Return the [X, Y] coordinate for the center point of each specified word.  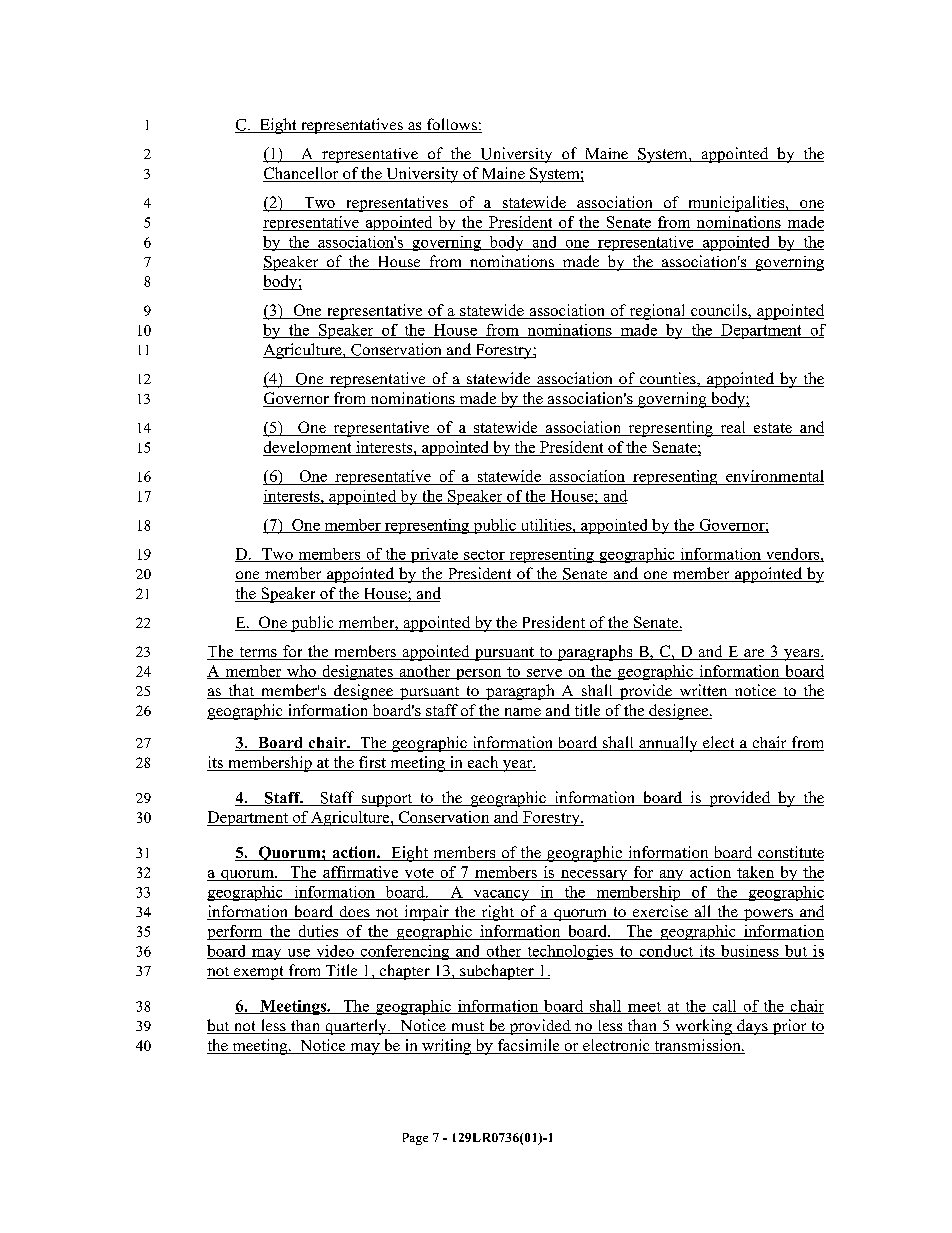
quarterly [356, 1027]
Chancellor [302, 174]
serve [544, 674]
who [301, 672]
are [754, 654]
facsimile [528, 1046]
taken [755, 872]
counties [667, 379]
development [308, 448]
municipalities [736, 204]
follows [451, 125]
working [703, 1027]
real [733, 428]
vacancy [501, 895]
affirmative [360, 872]
